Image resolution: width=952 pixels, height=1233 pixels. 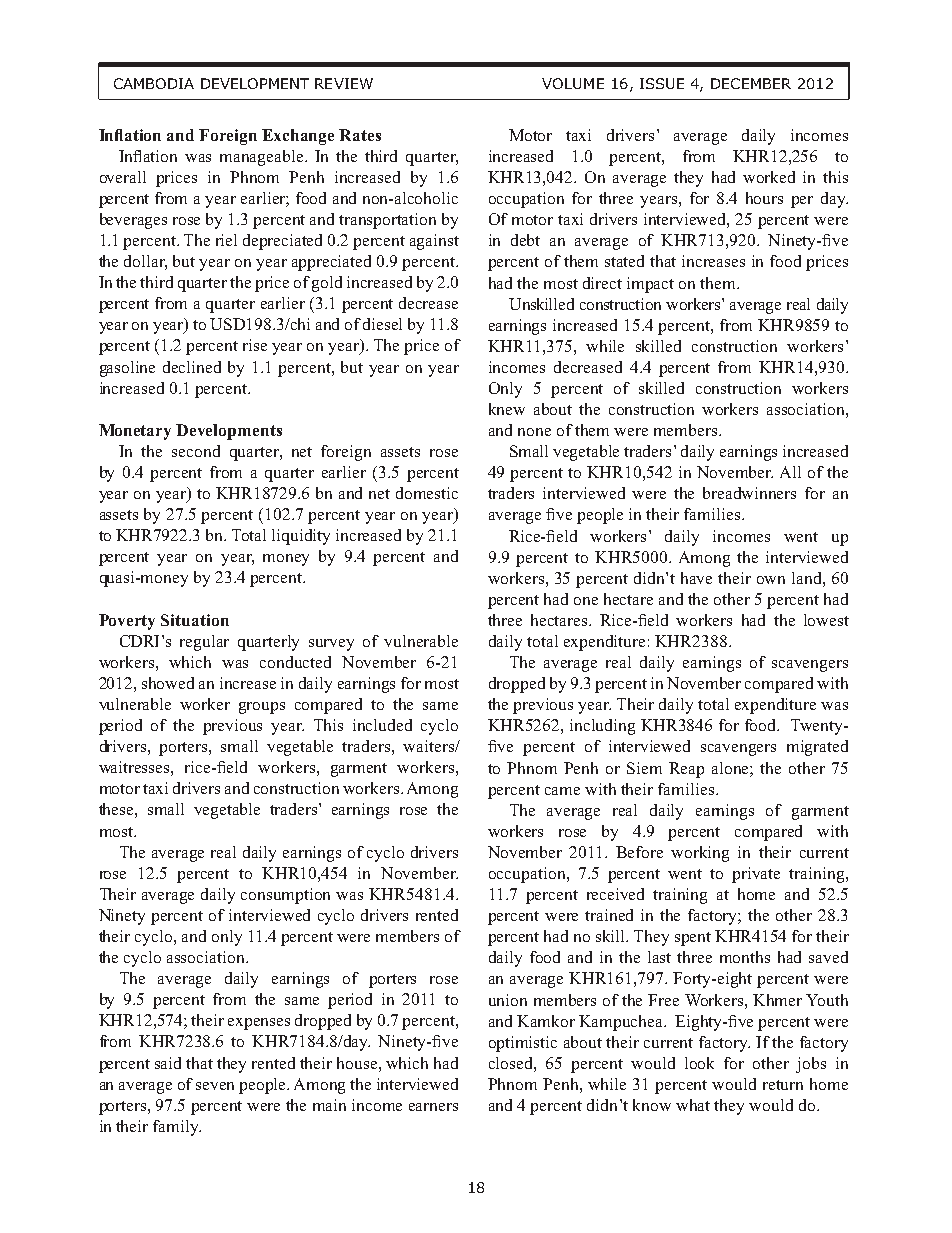 What do you see at coordinates (196, 451) in the screenshot?
I see `second` at bounding box center [196, 451].
